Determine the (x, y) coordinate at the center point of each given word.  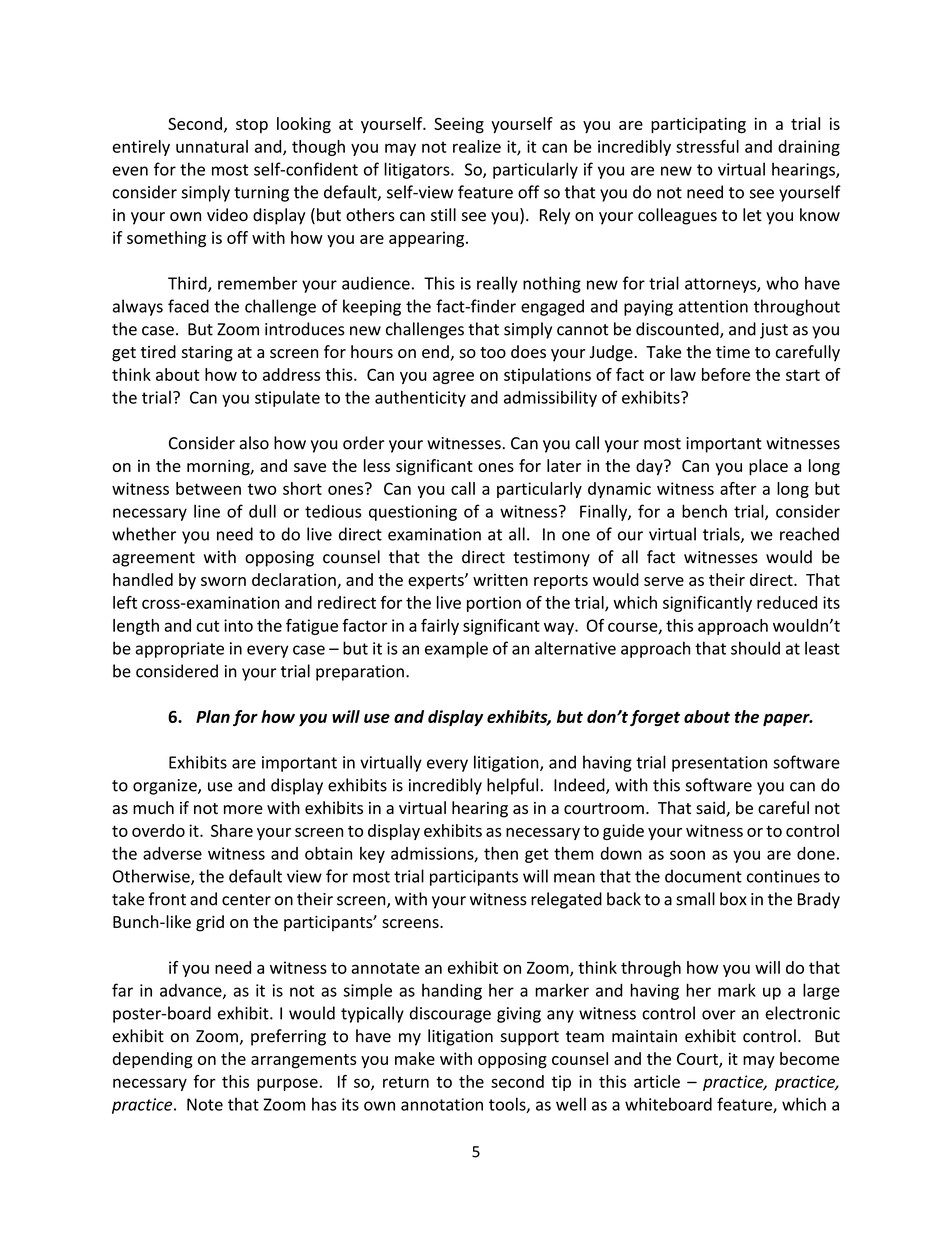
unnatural (212, 146)
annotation (442, 1104)
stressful (707, 146)
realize (477, 146)
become (809, 1058)
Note (205, 1104)
